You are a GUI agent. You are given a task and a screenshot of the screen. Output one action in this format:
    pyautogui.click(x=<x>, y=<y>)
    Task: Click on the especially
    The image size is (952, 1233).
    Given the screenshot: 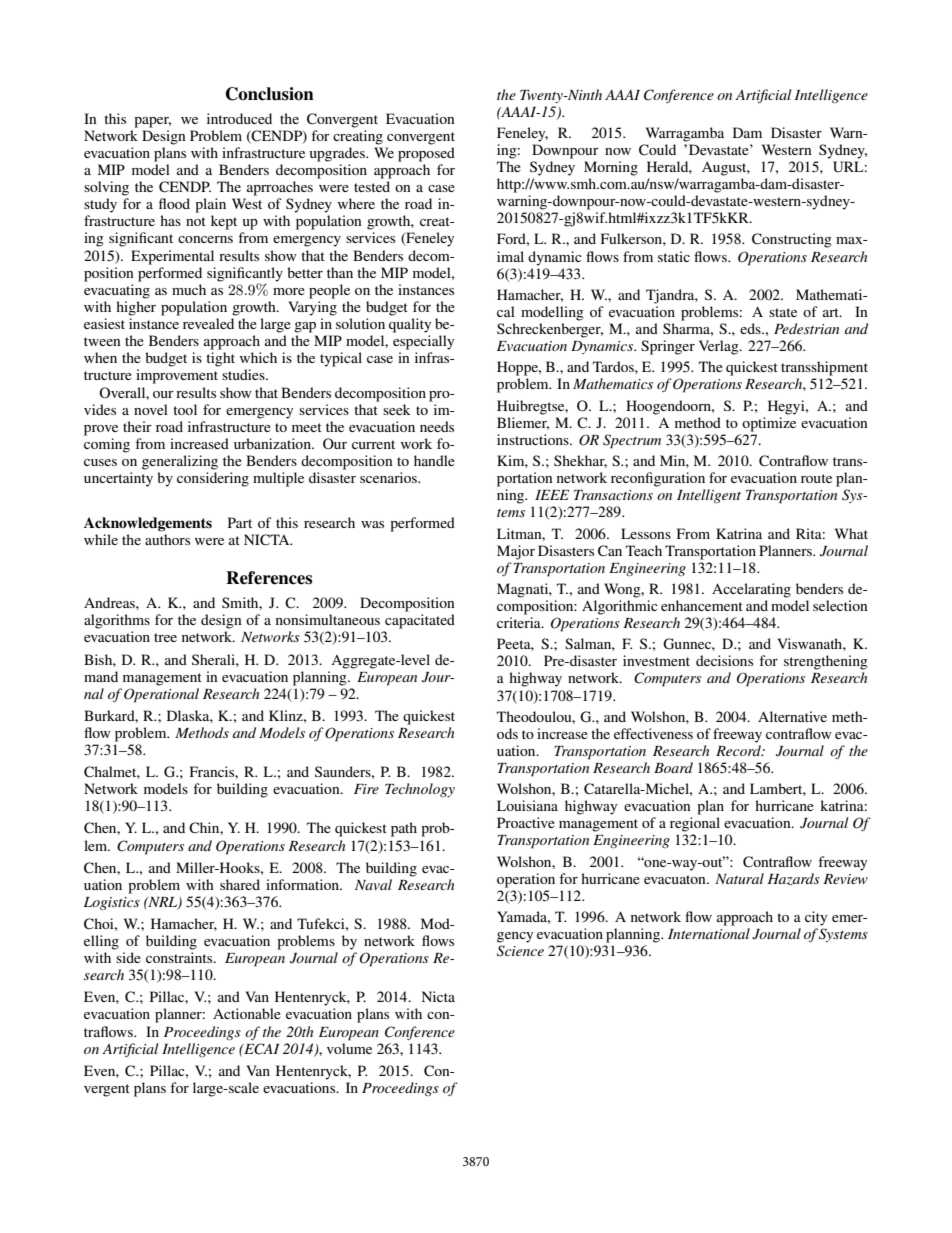 What is the action you would take?
    pyautogui.click(x=423, y=342)
